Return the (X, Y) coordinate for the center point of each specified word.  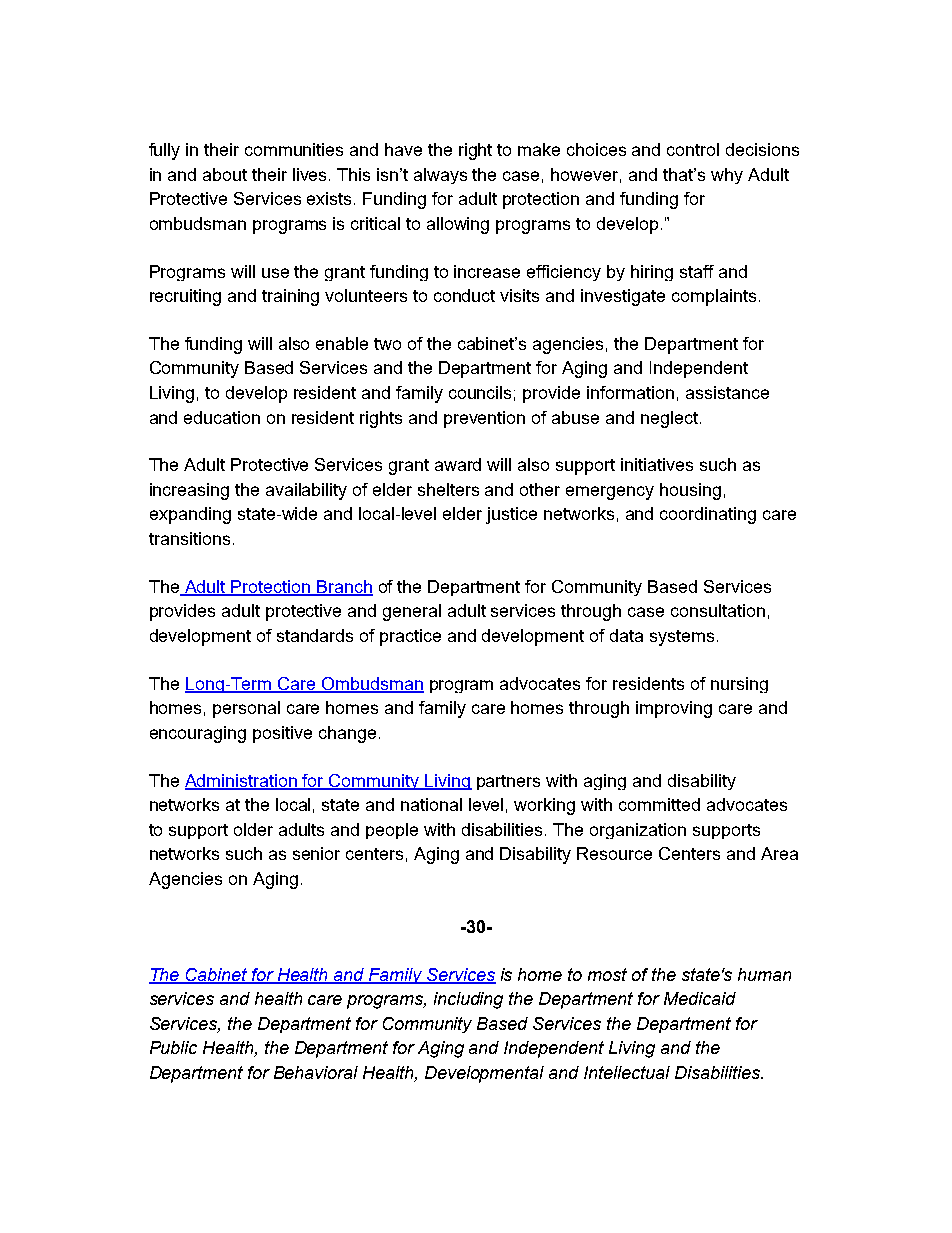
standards (315, 635)
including (468, 1000)
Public (173, 1047)
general (412, 612)
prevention (484, 419)
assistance (727, 392)
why (727, 176)
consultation (718, 610)
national (431, 804)
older (253, 829)
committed (659, 804)
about (225, 174)
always (440, 176)
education (222, 417)
